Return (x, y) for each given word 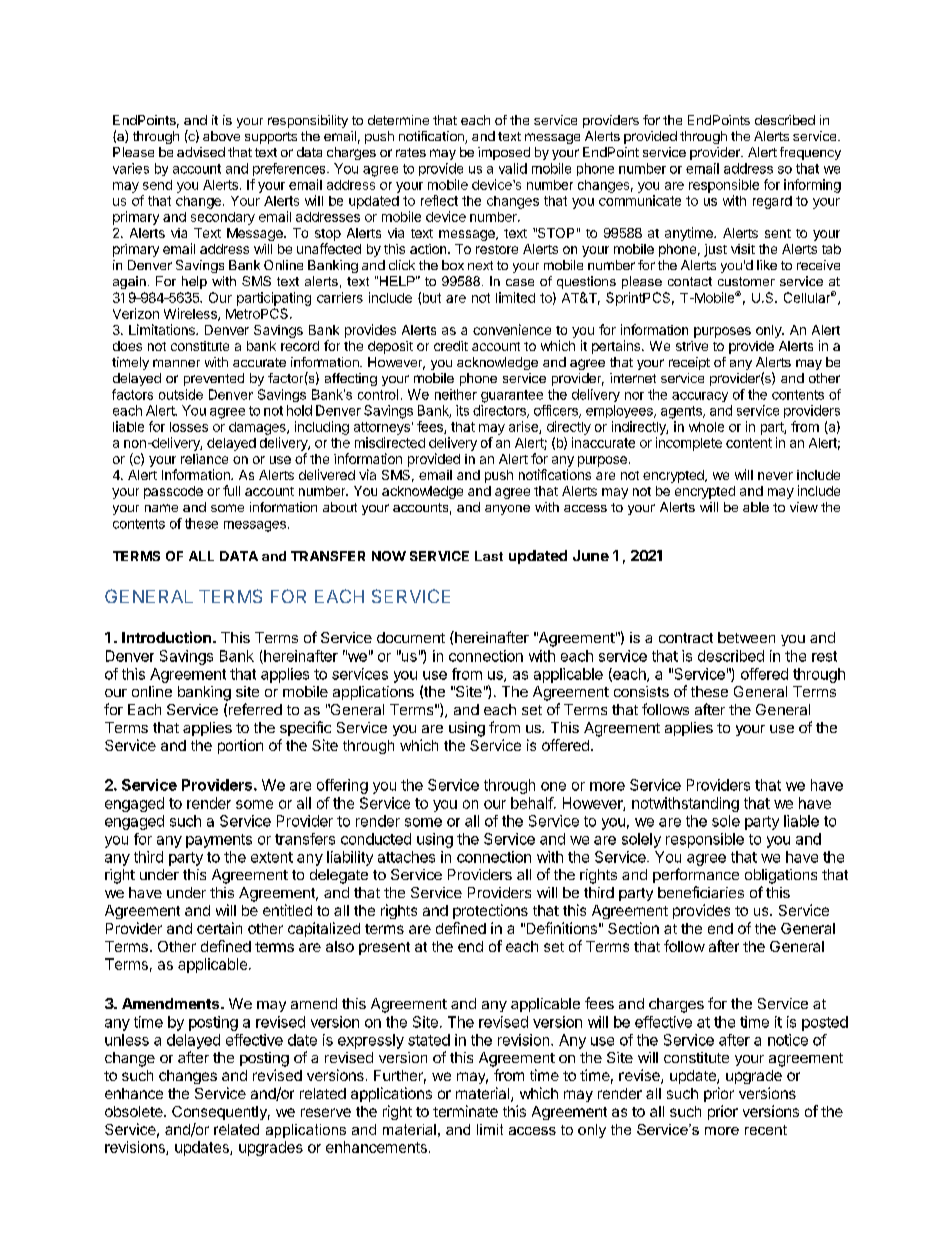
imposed (504, 153)
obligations (781, 876)
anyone (507, 510)
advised (201, 152)
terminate (465, 1111)
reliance (204, 459)
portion (240, 746)
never (775, 476)
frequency (810, 153)
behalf (533, 803)
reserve (326, 1112)
